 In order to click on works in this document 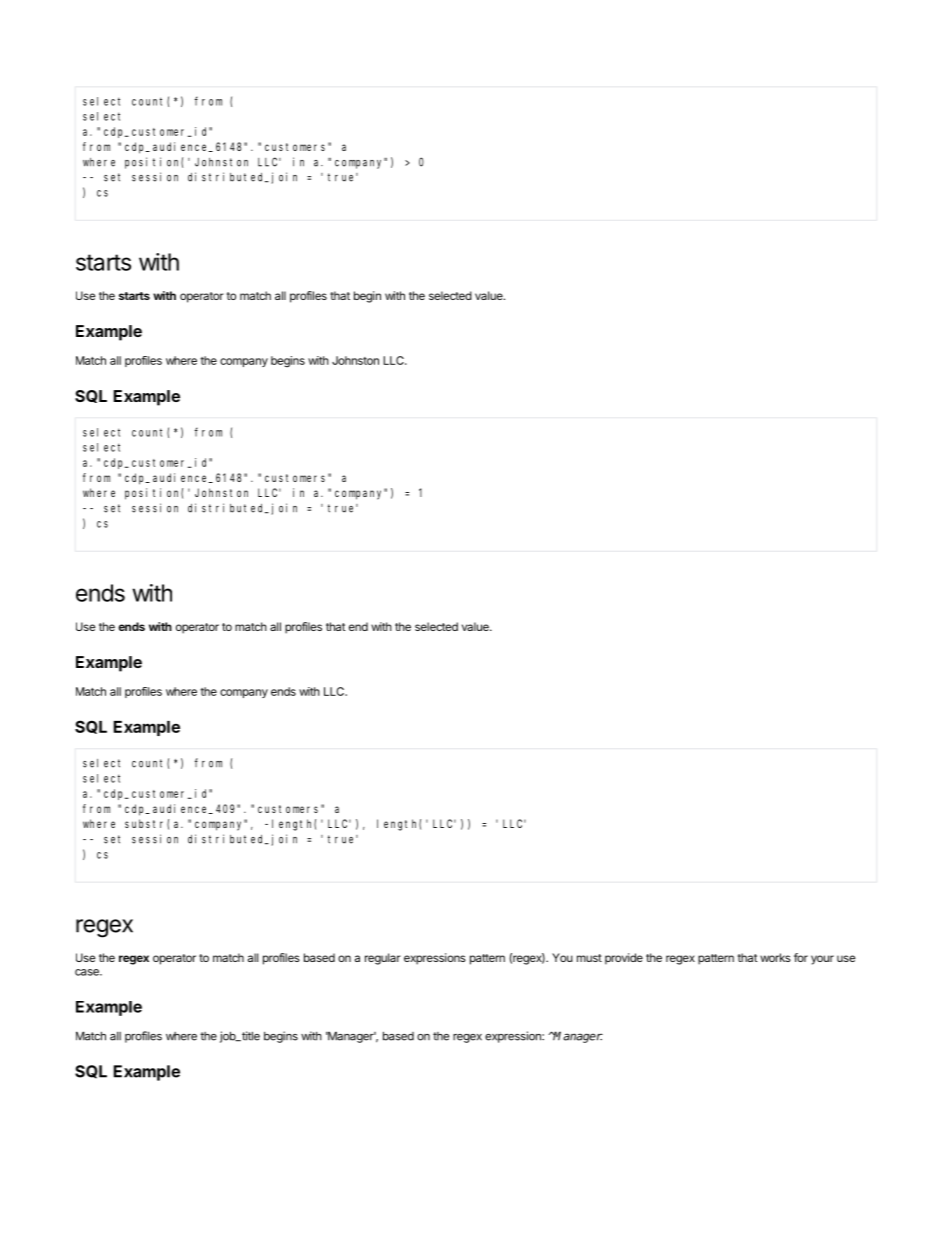, I will do `click(775, 957)`.
